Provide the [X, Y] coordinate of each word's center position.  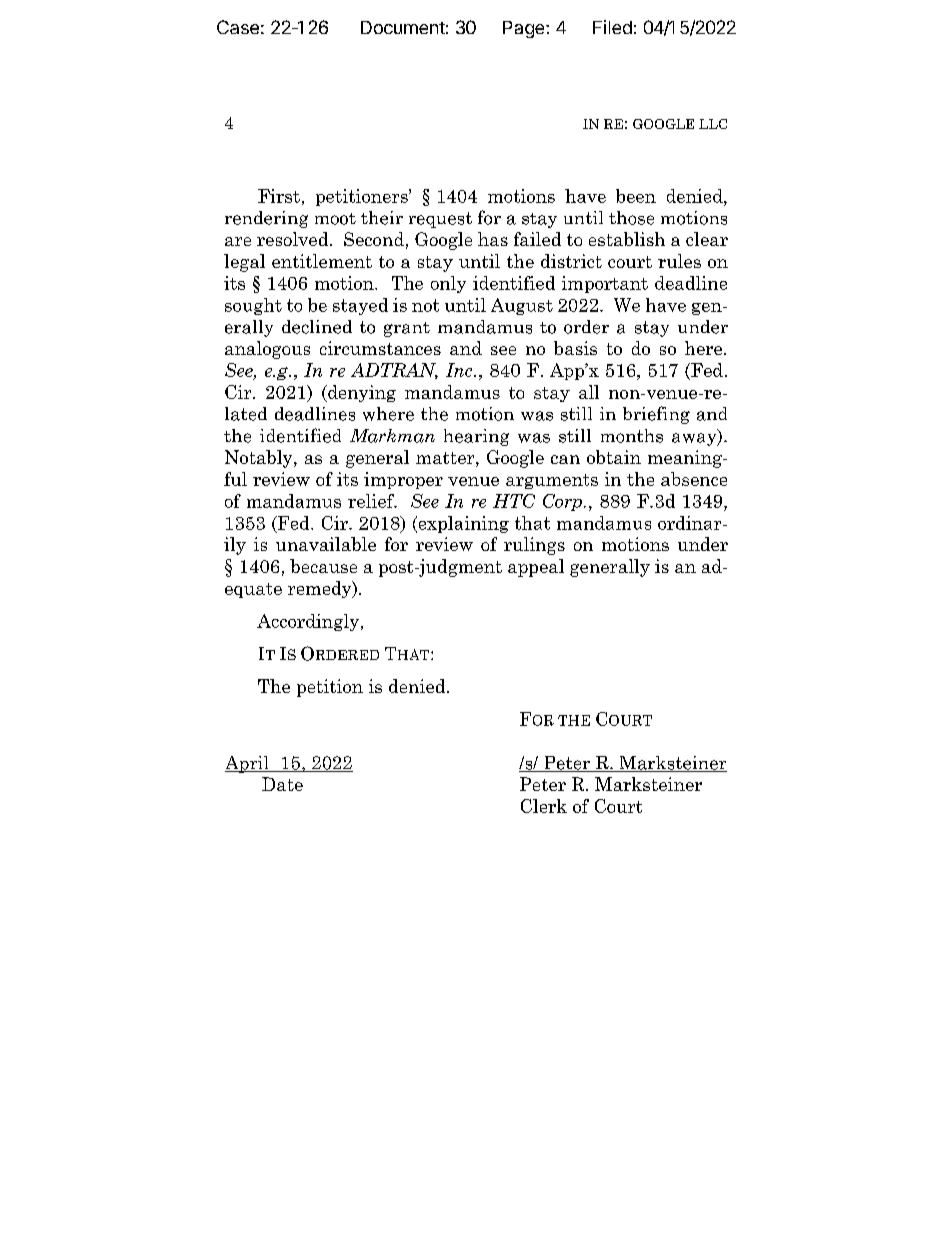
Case [238, 27]
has [493, 239]
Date [282, 784]
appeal [536, 568]
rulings [534, 546]
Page [525, 29]
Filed [612, 27]
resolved [294, 239]
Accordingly [309, 622]
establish [627, 239]
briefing [656, 415]
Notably [260, 459]
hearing [476, 437]
